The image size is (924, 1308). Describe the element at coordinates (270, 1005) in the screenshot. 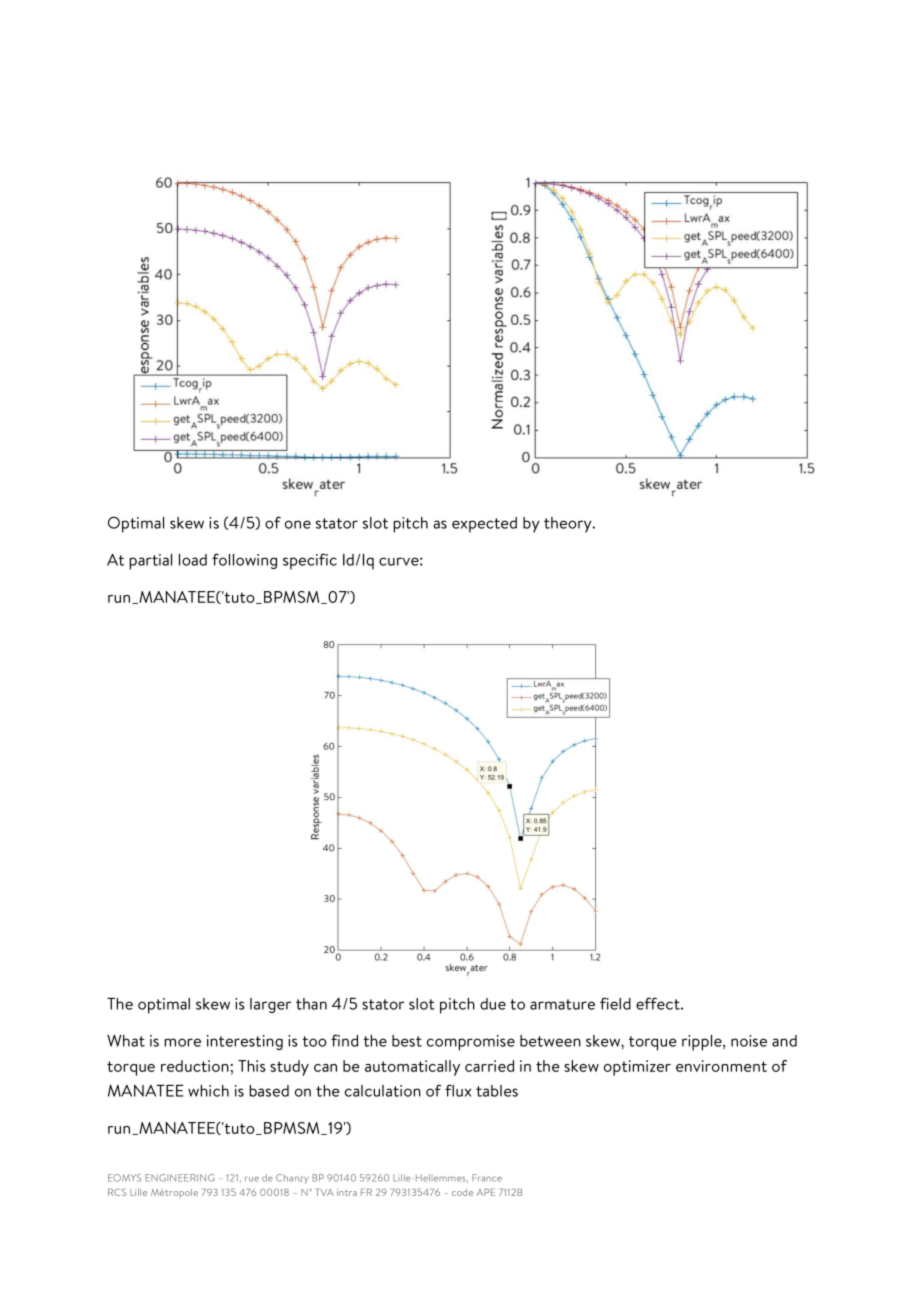

I see `larger` at that location.
